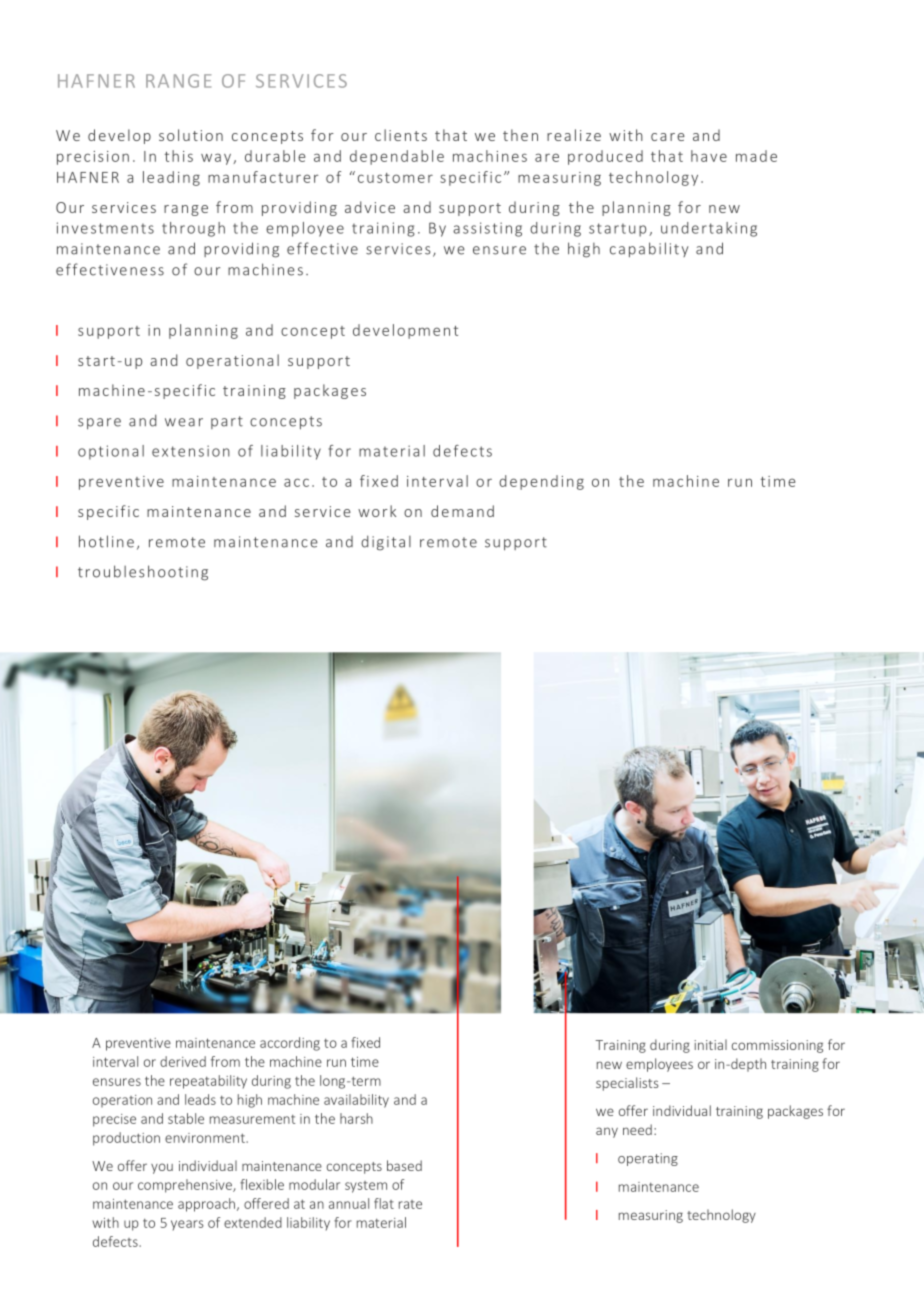 This image has width=924, height=1308. I want to click on hotline, so click(106, 541).
